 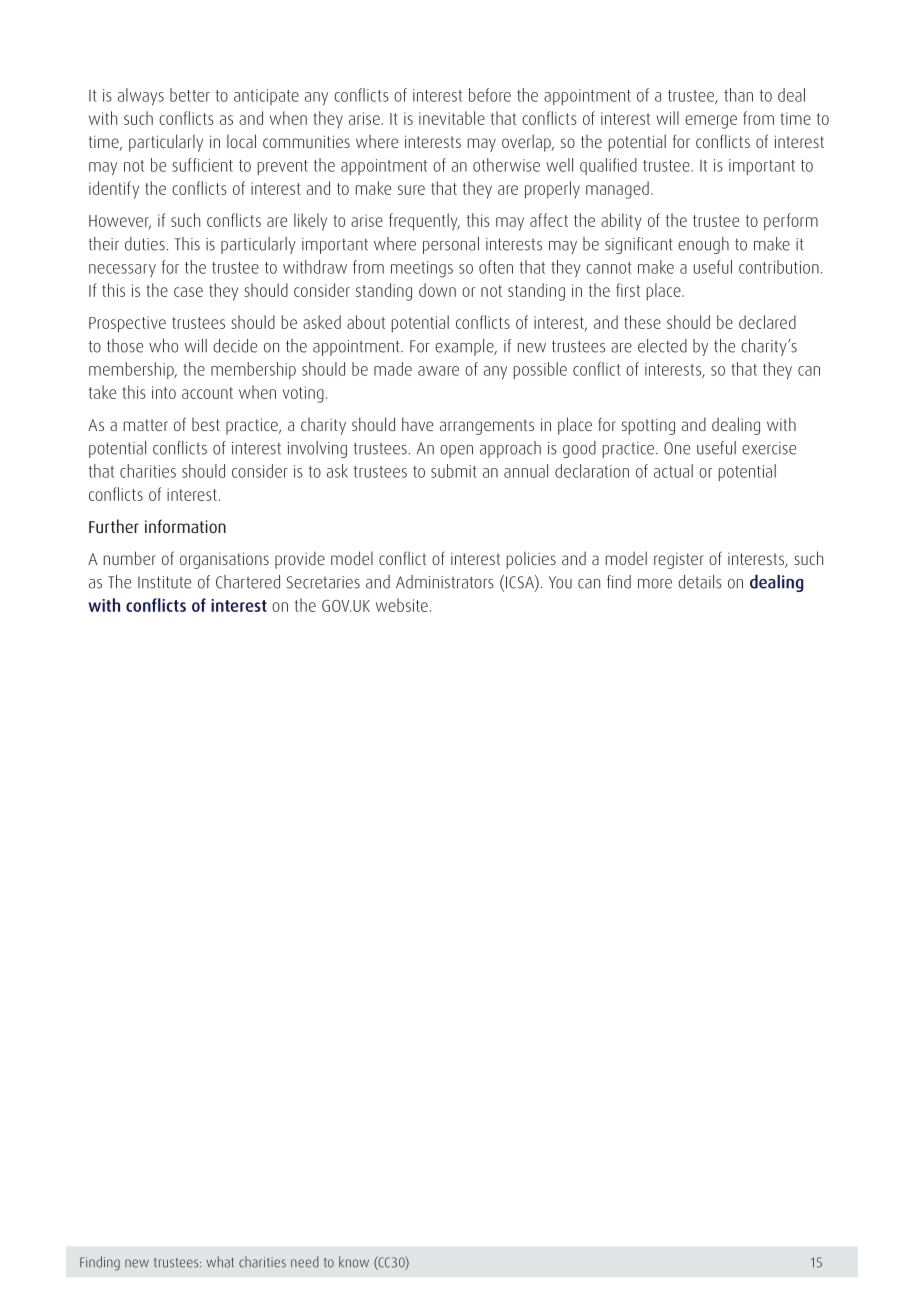 What do you see at coordinates (711, 122) in the screenshot?
I see `emerge` at bounding box center [711, 122].
